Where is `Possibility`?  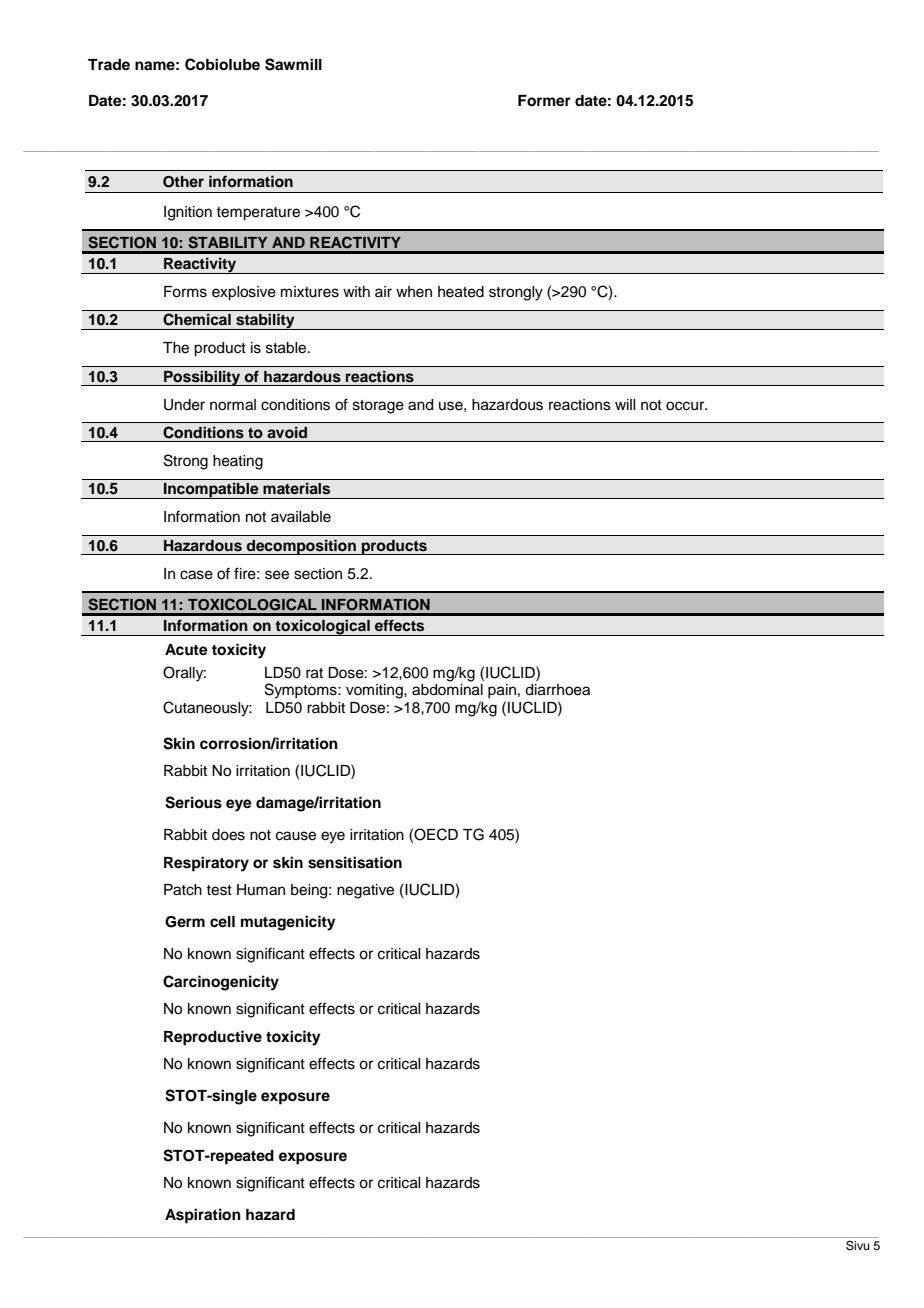
Possibility is located at coordinates (202, 378).
